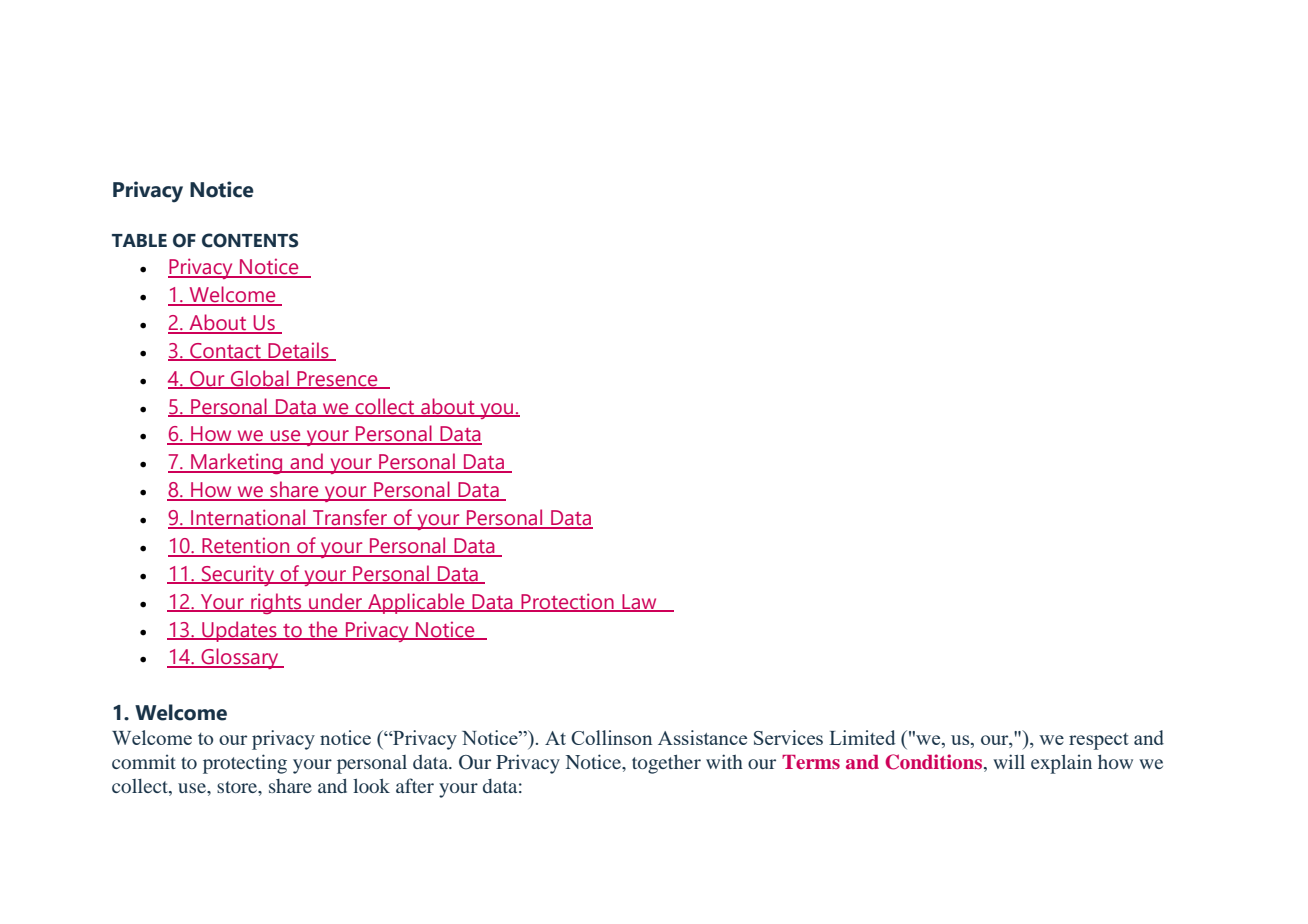  I want to click on Details, so click(298, 351).
